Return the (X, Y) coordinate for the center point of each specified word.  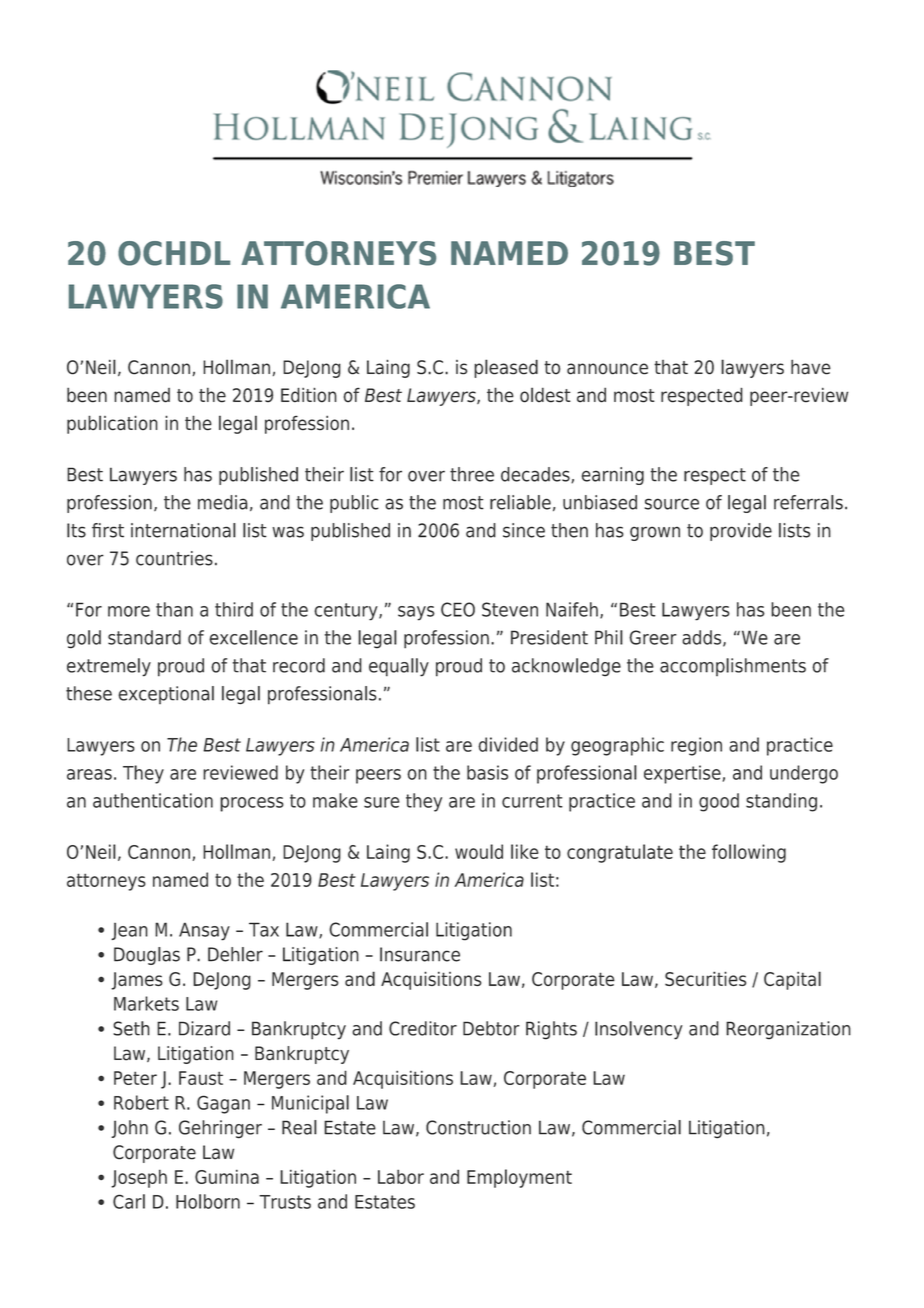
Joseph (139, 1178)
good (719, 802)
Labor (401, 1176)
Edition (309, 395)
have (811, 367)
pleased (506, 368)
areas (89, 774)
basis (487, 772)
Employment (519, 1178)
